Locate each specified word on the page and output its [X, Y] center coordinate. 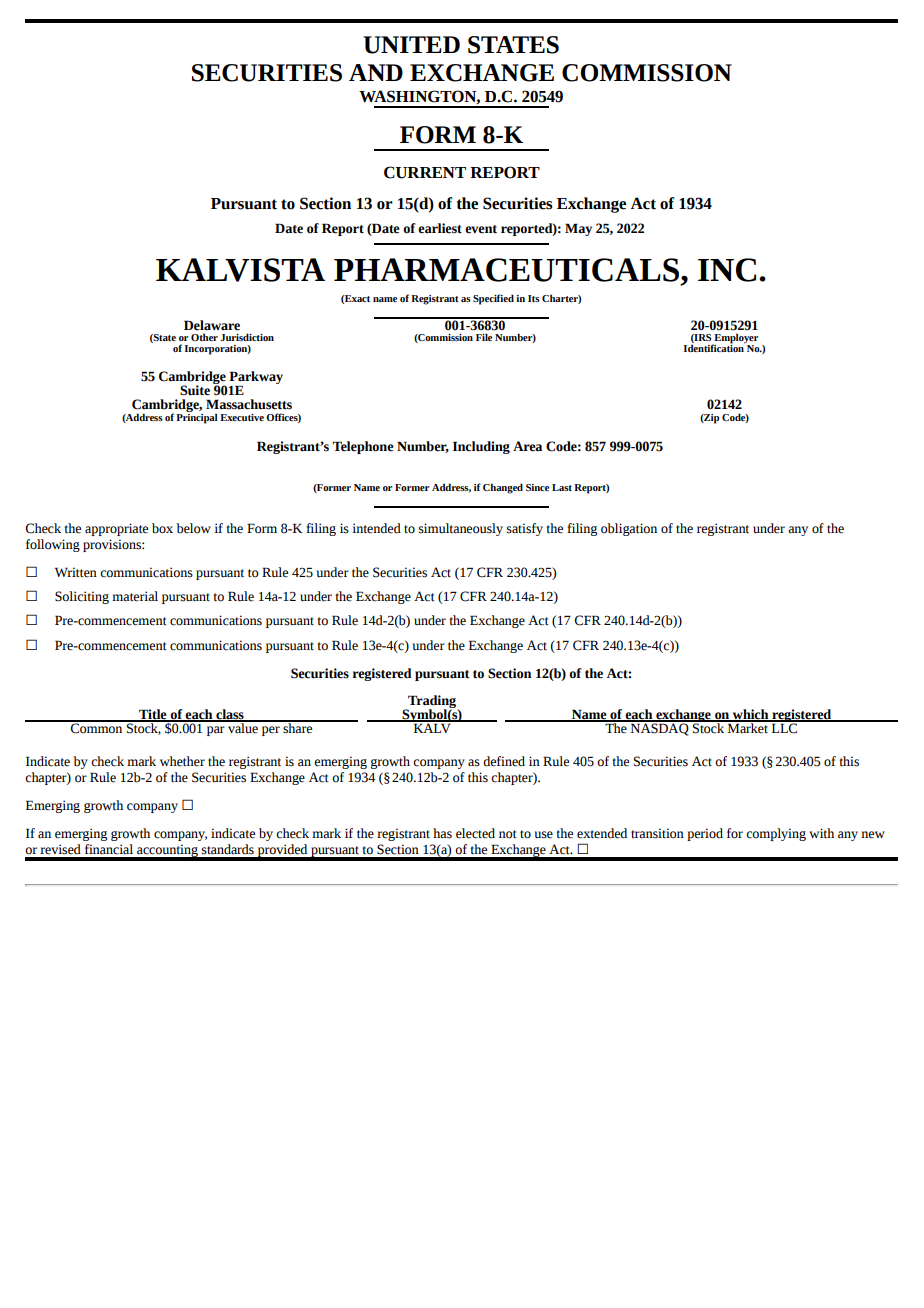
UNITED [411, 45]
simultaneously [461, 529]
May [578, 229]
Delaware [212, 325]
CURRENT [425, 172]
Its [534, 298]
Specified [493, 299]
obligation [629, 529]
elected [475, 833]
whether [182, 761]
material [135, 596]
